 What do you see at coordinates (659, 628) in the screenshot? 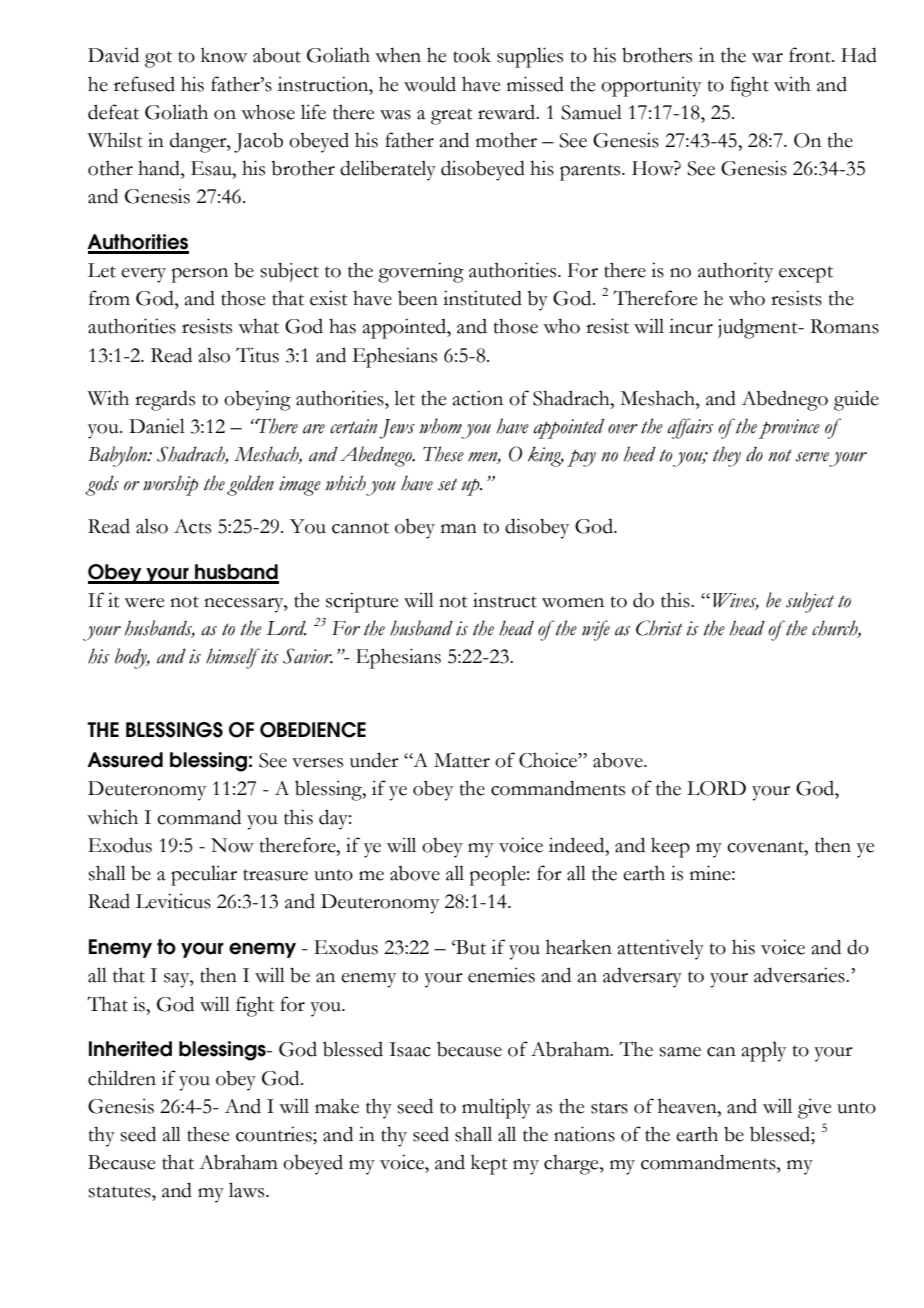
I see `Christ` at bounding box center [659, 628].
